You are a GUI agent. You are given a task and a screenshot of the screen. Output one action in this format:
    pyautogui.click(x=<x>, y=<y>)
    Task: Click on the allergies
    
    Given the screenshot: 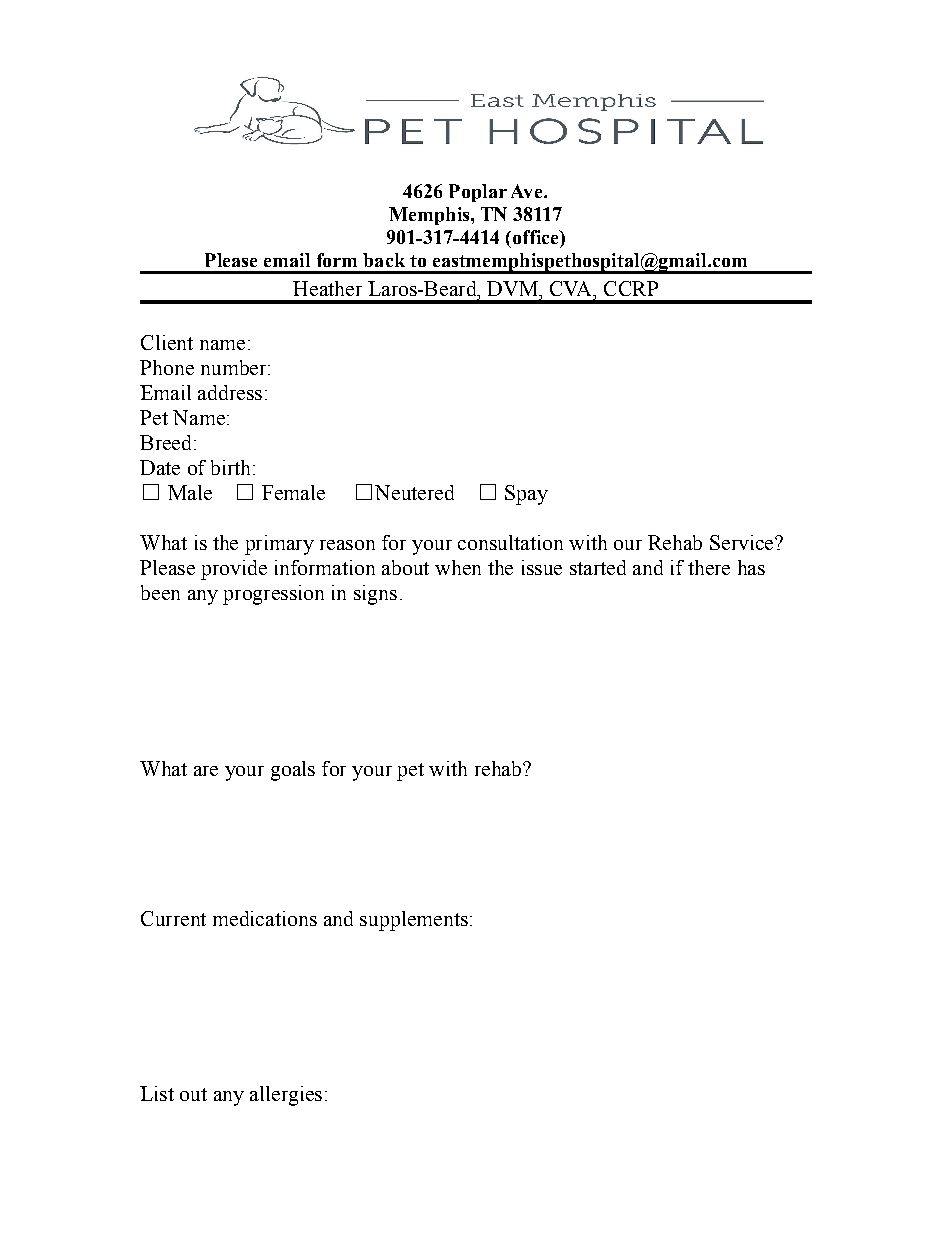 What is the action you would take?
    pyautogui.click(x=286, y=1096)
